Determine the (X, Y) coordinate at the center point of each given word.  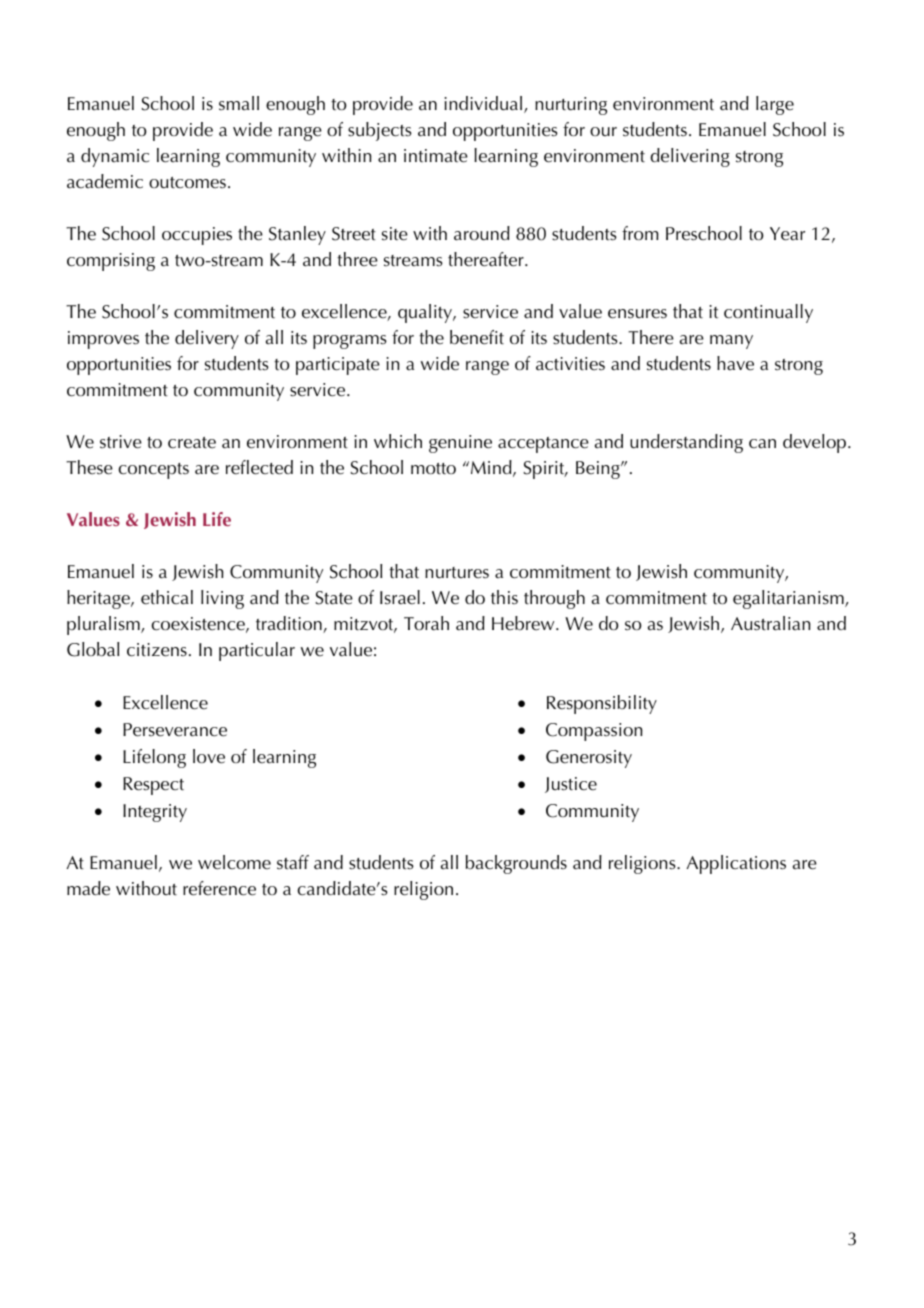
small (239, 103)
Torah (426, 623)
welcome (234, 862)
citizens (157, 650)
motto (433, 469)
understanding (686, 443)
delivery (207, 339)
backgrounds (516, 864)
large (775, 105)
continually (768, 313)
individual (484, 104)
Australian (771, 623)
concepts (153, 471)
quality (426, 313)
